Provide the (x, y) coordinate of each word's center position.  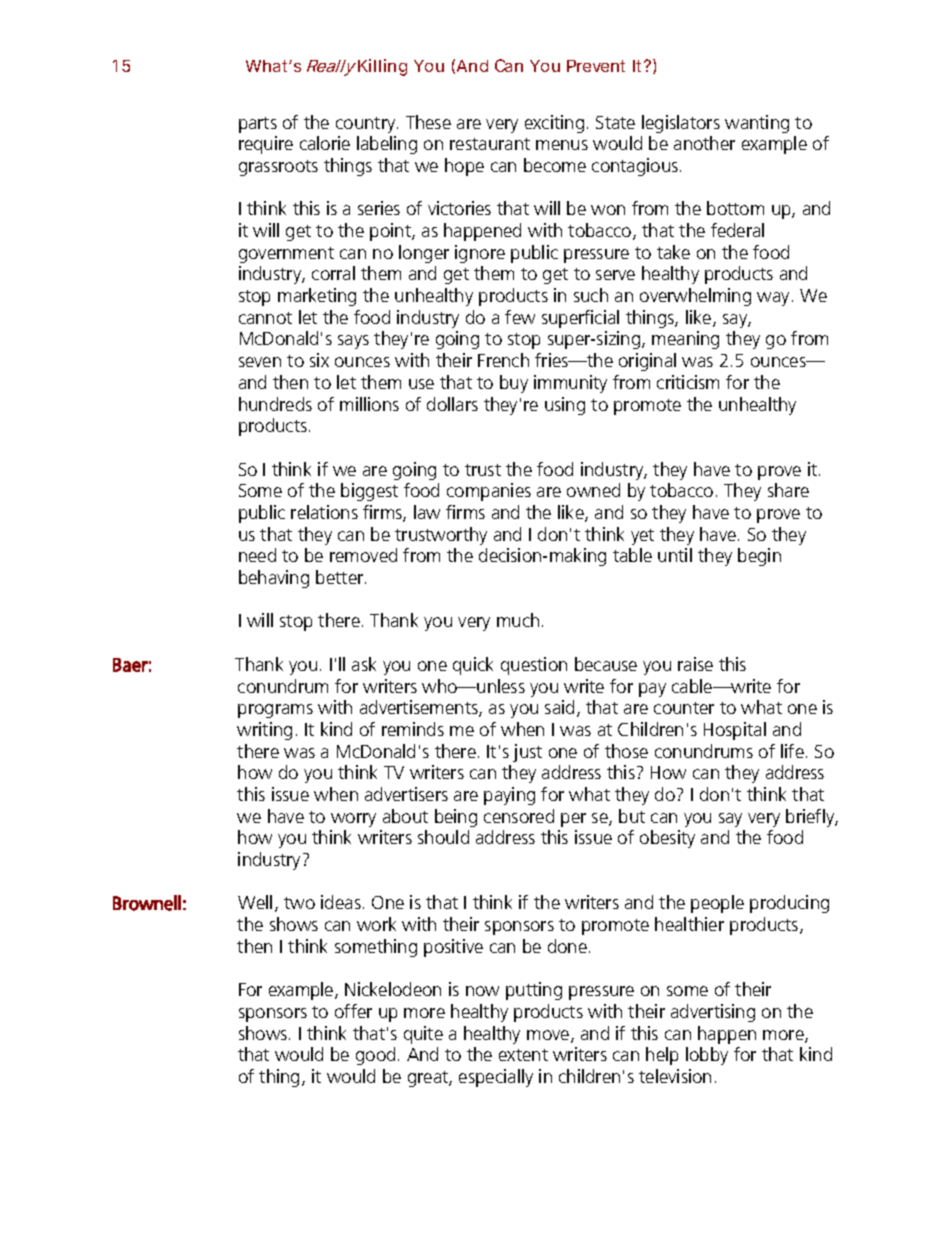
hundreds (275, 404)
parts (258, 125)
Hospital (735, 731)
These (428, 122)
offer (353, 1011)
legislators (681, 124)
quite (423, 1035)
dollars (452, 404)
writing (264, 731)
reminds (413, 729)
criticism (688, 382)
